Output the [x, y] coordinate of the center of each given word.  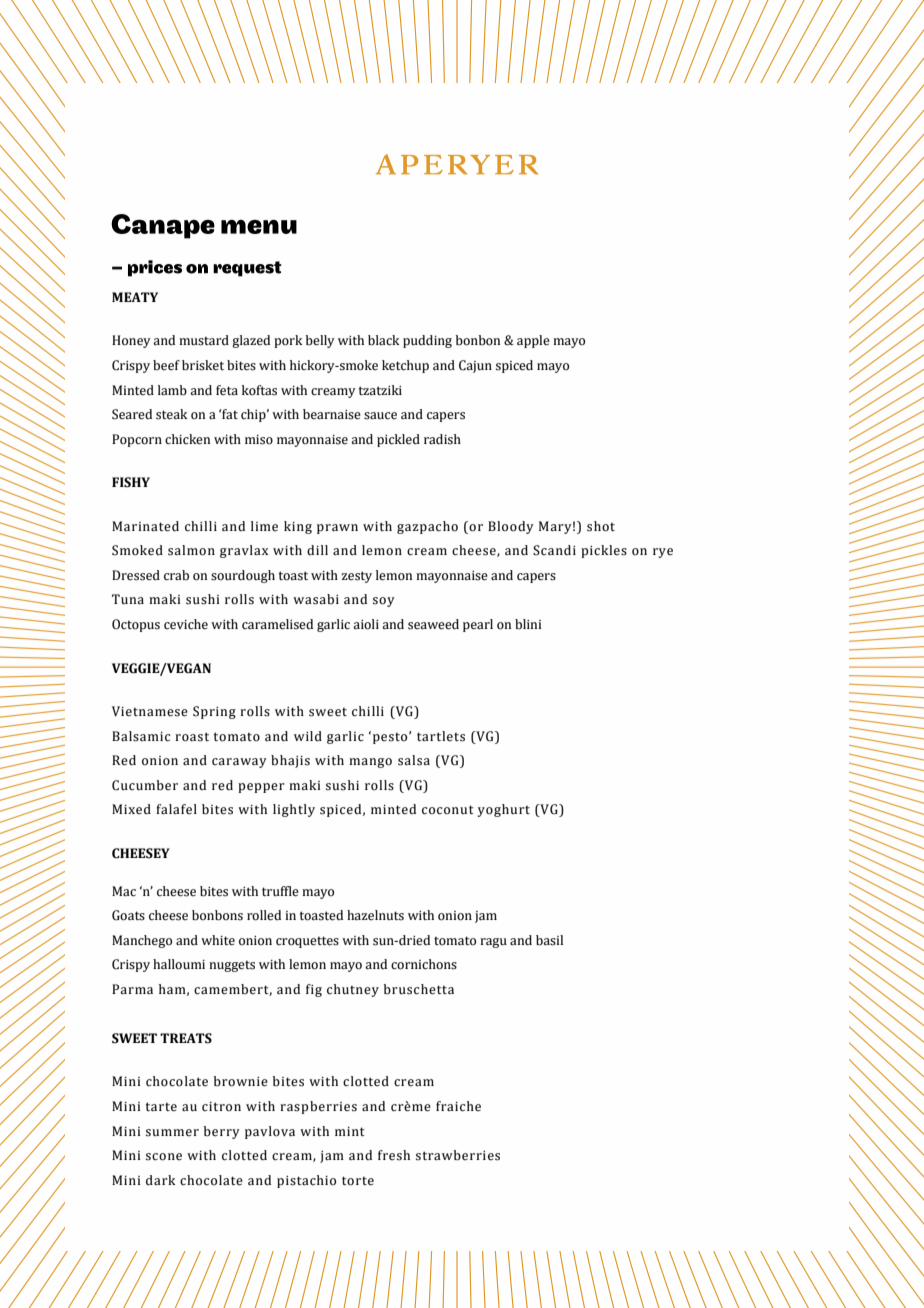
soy [384, 602]
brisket [203, 365]
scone [164, 1157]
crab [176, 575]
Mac [124, 891]
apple [533, 341]
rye [663, 553]
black [384, 340]
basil [549, 940]
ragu [493, 943]
